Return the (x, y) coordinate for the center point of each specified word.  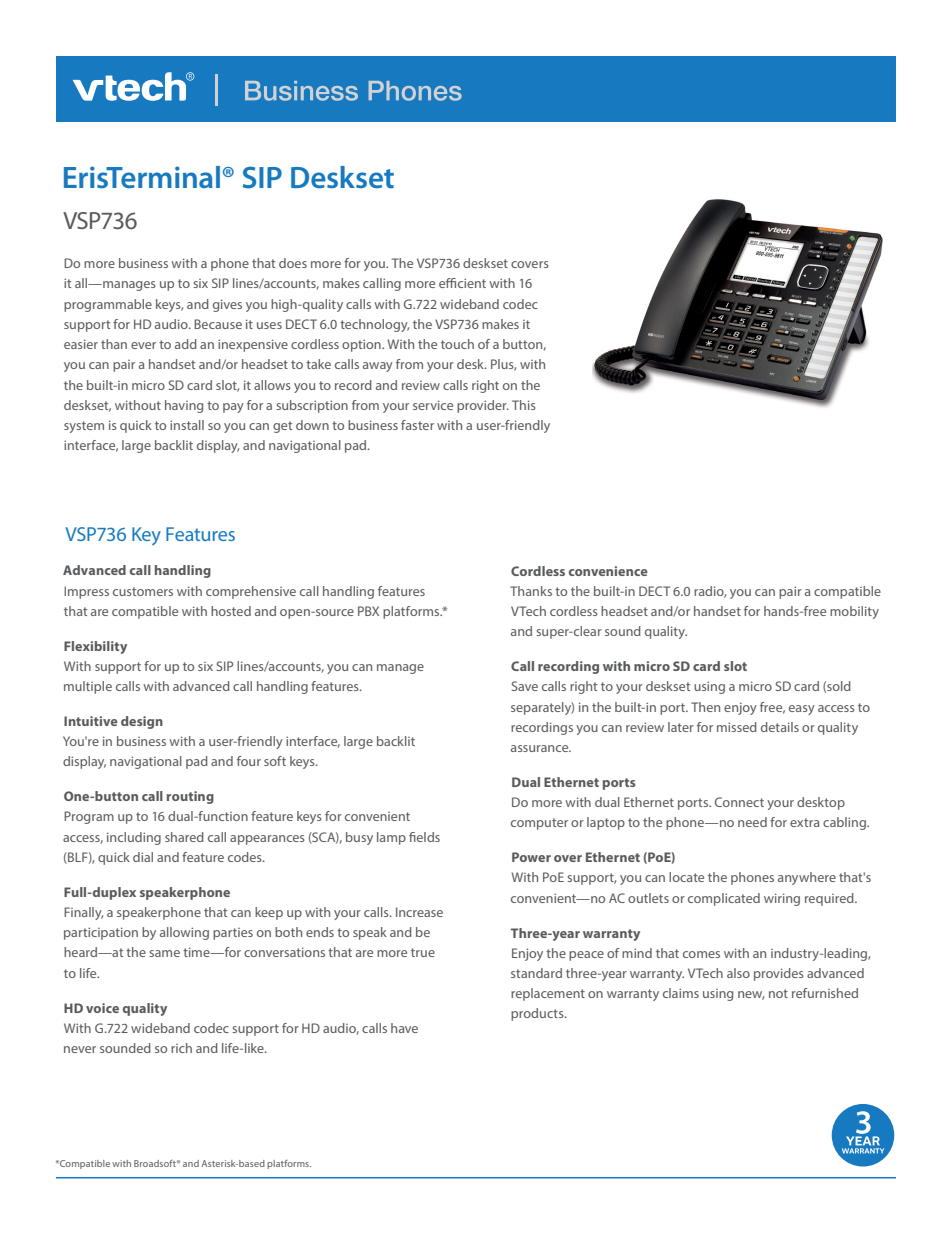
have (404, 1028)
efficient (462, 283)
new (751, 995)
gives (227, 305)
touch (457, 344)
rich (181, 1048)
